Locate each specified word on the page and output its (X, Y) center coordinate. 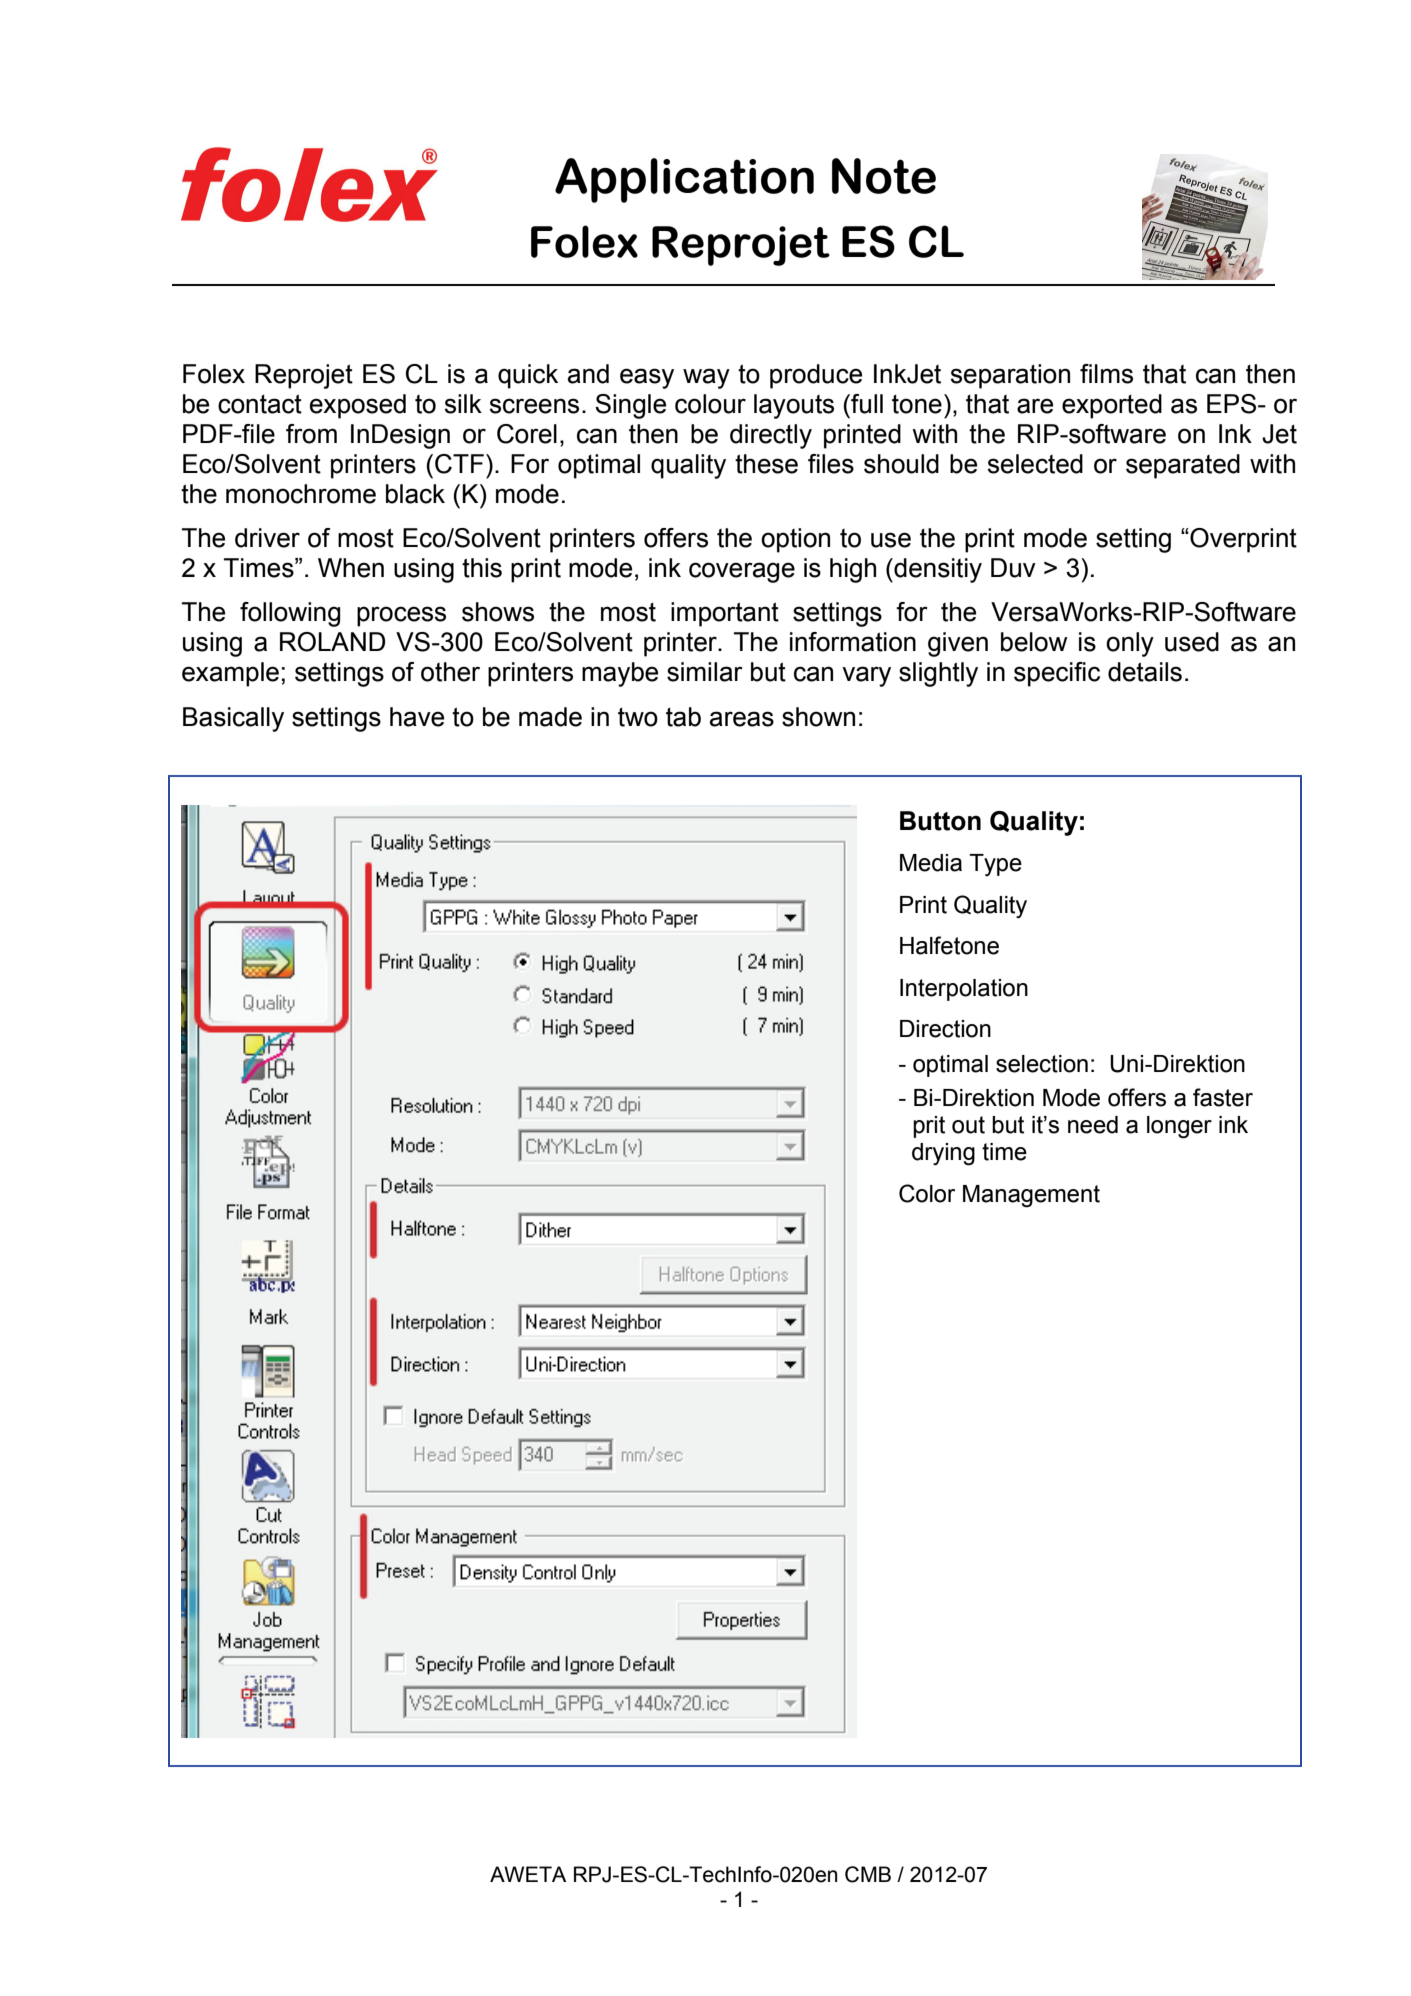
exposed (358, 406)
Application (684, 180)
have (417, 717)
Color (927, 1193)
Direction (945, 1029)
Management (1031, 1196)
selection (1042, 1064)
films (1106, 374)
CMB (868, 1874)
